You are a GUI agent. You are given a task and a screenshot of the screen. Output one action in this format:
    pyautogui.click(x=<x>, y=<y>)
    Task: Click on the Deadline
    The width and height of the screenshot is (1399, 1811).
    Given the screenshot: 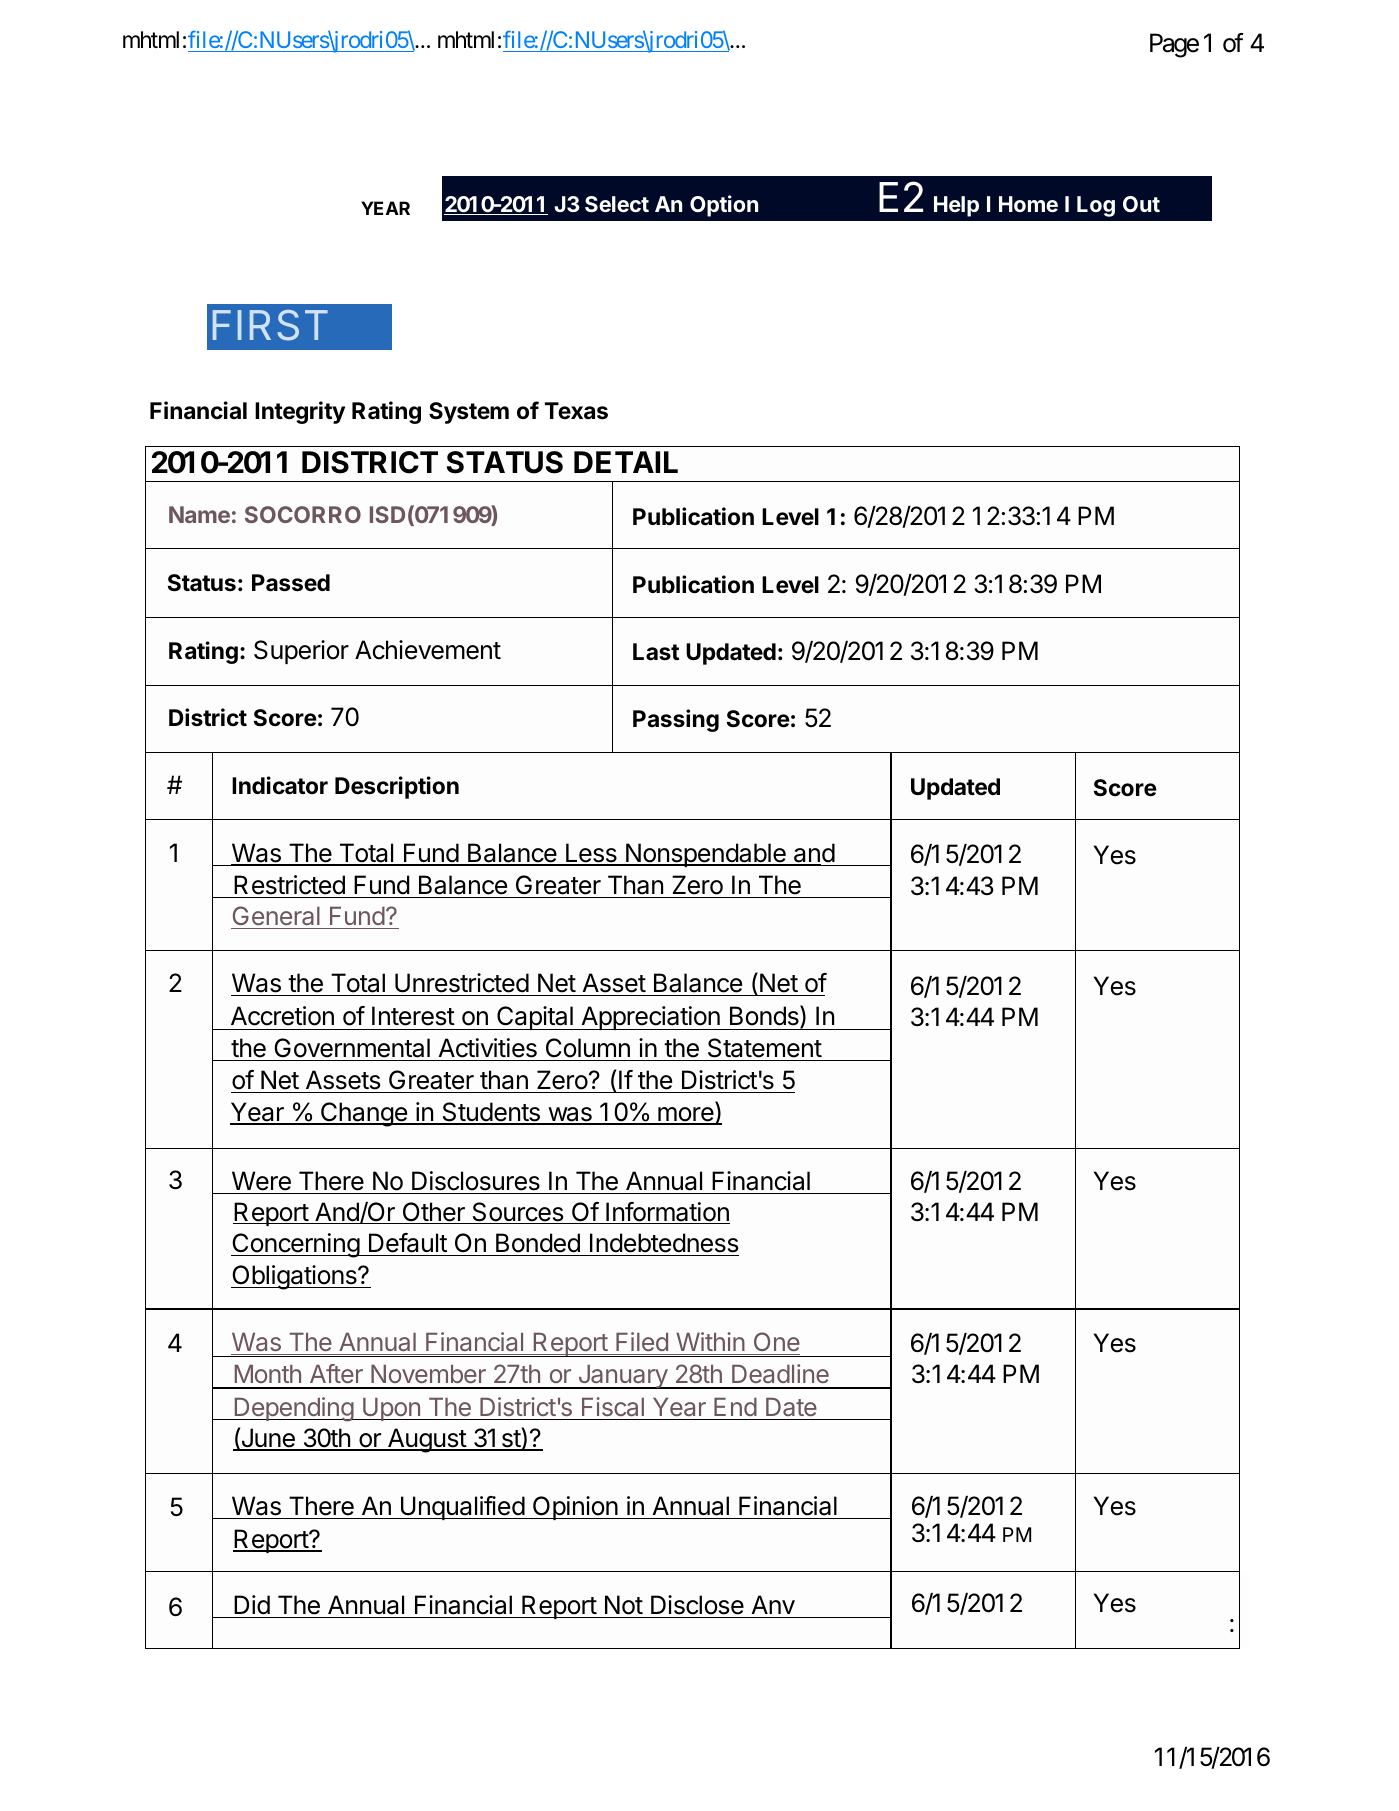 What is the action you would take?
    pyautogui.click(x=780, y=1373)
